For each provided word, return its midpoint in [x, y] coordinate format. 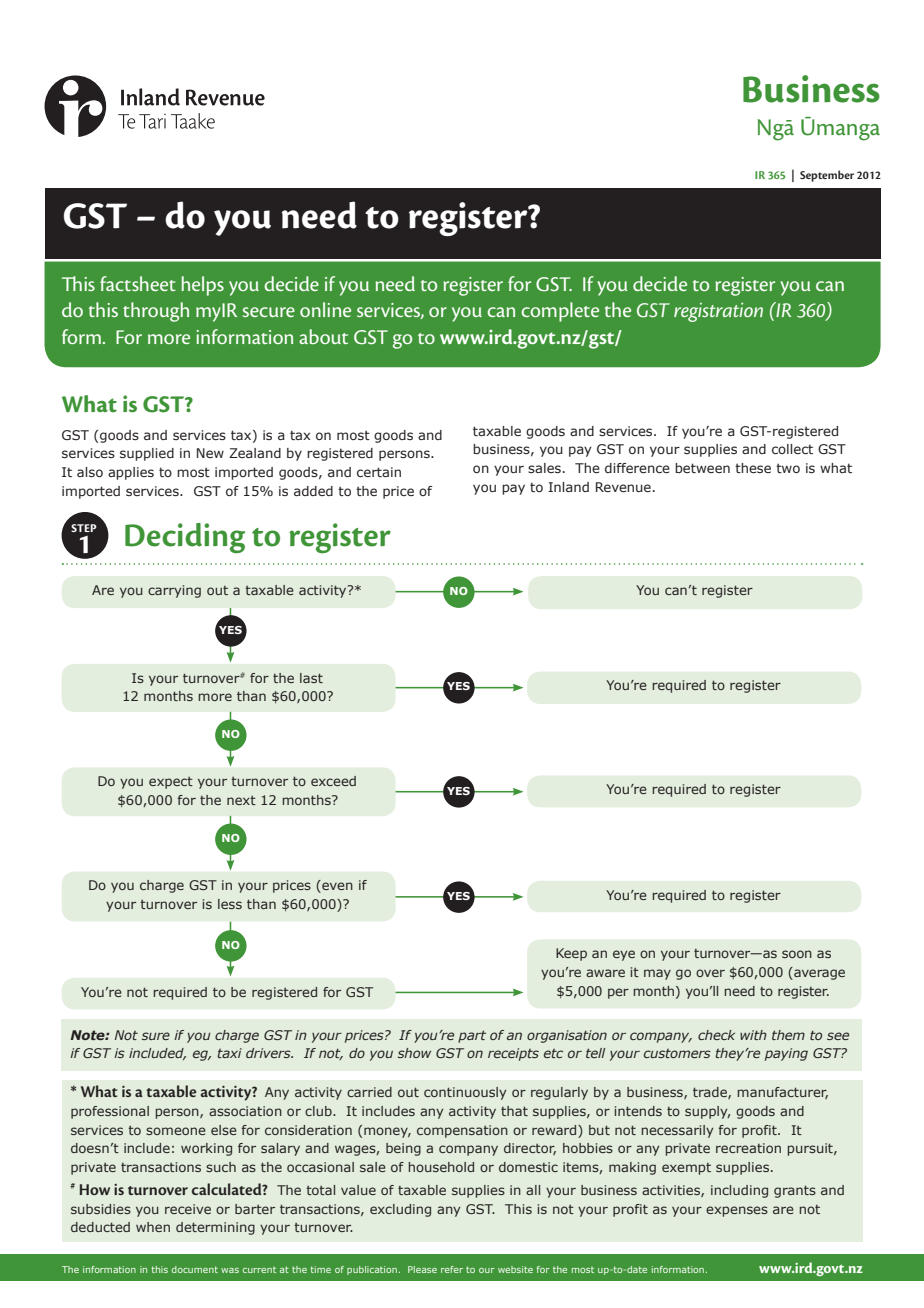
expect [171, 783]
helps [203, 286]
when [153, 1227]
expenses [737, 1211]
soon [797, 954]
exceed [333, 781]
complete [560, 312]
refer [452, 1269]
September [827, 176]
